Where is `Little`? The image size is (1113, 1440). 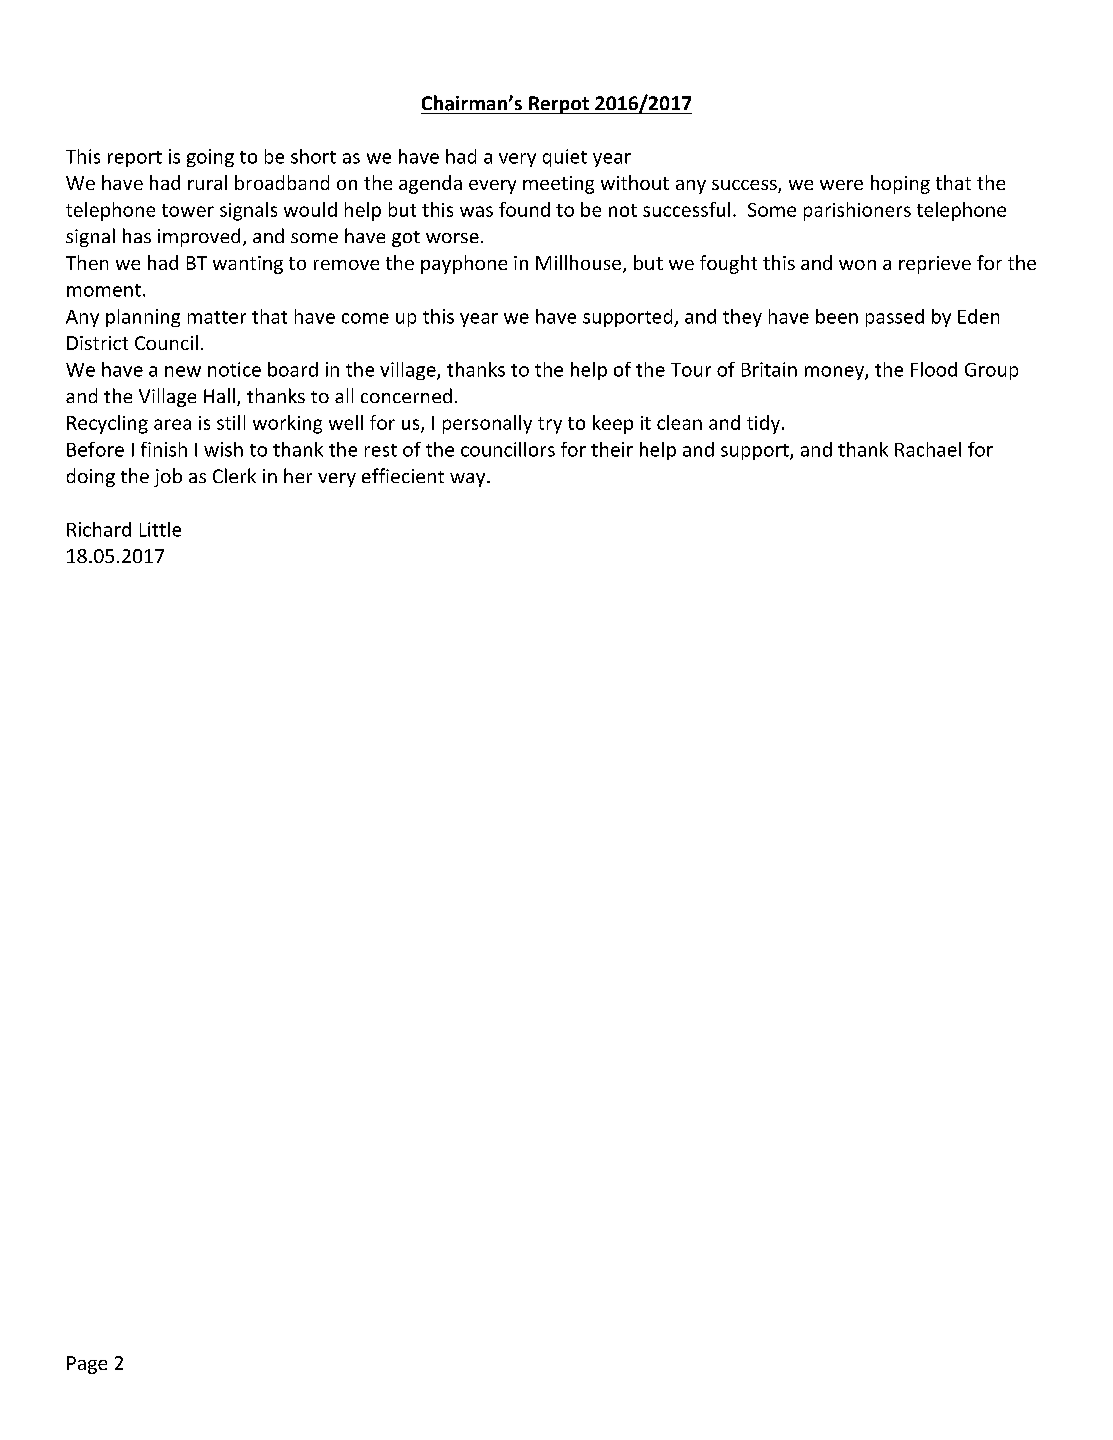
Little is located at coordinates (160, 529).
